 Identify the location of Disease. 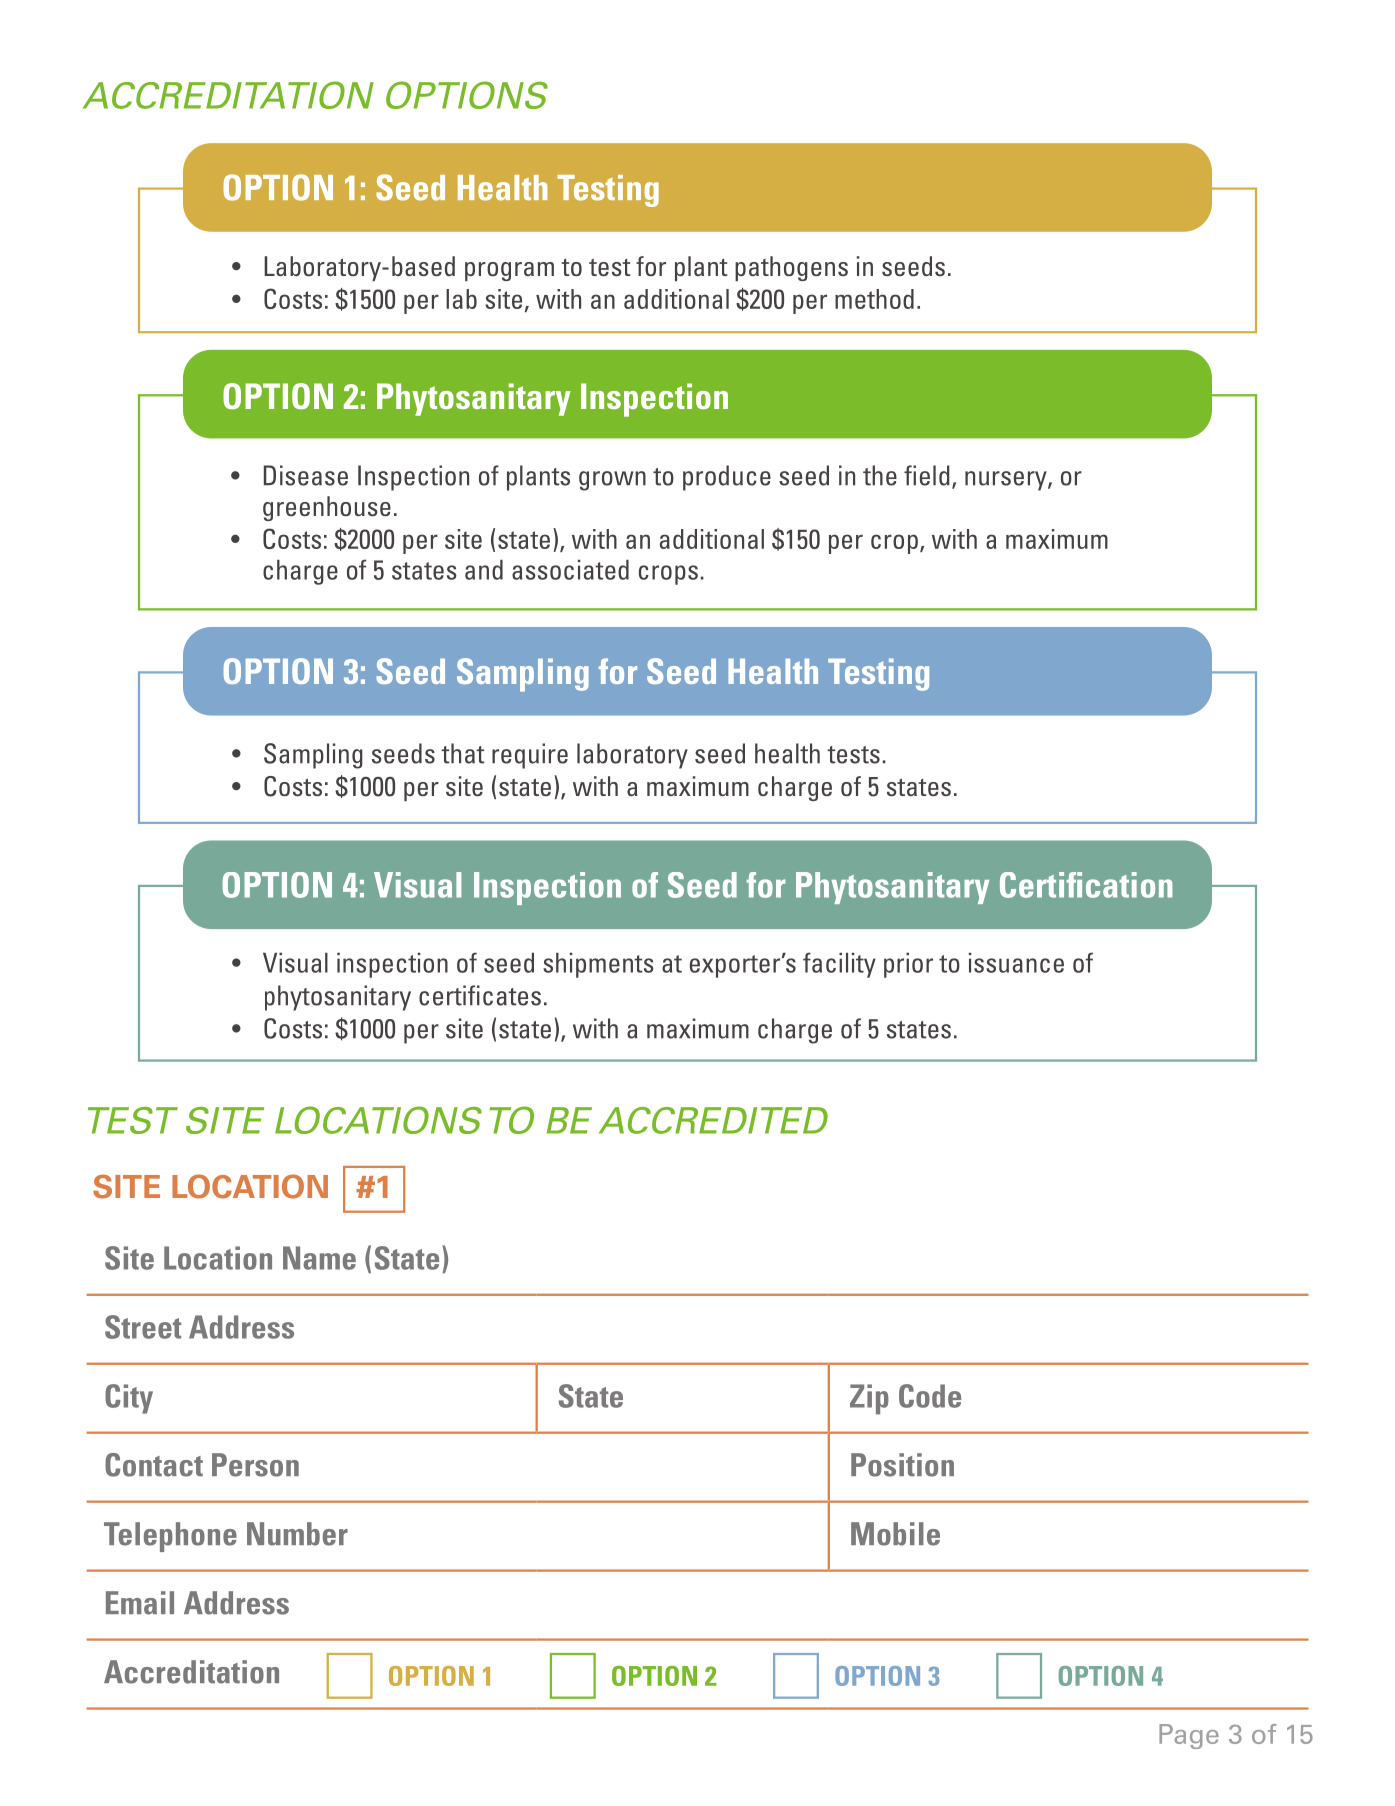
(306, 475).
